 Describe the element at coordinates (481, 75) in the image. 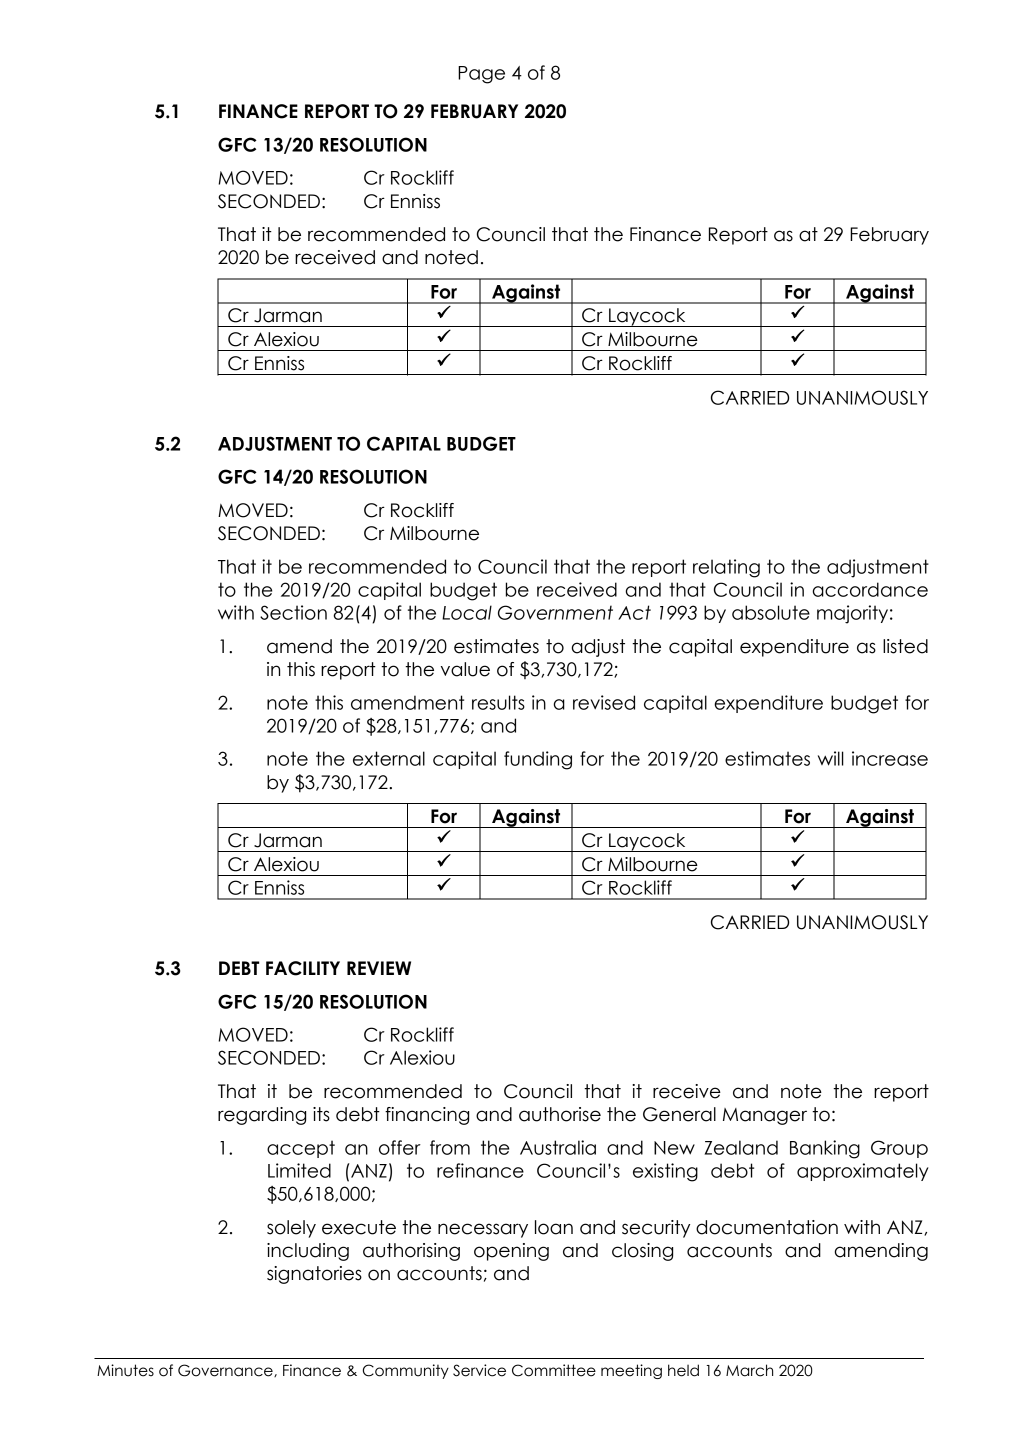

I see `Page` at that location.
